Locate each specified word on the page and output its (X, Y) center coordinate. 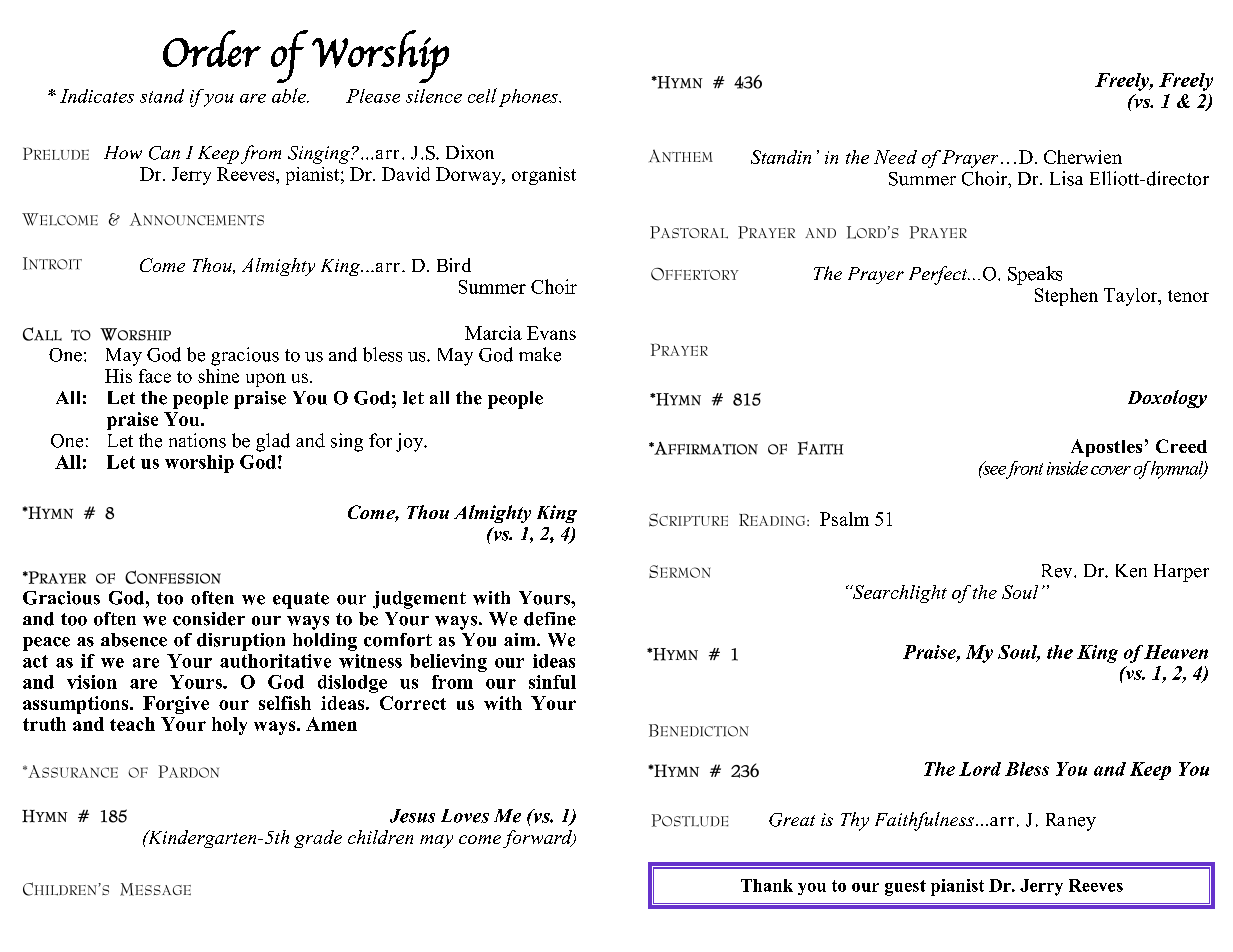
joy (411, 442)
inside (1067, 468)
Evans (551, 333)
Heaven (1176, 652)
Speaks (1035, 275)
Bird (454, 265)
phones (529, 98)
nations (197, 440)
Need (895, 157)
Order (212, 48)
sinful (552, 682)
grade (318, 839)
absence (134, 640)
